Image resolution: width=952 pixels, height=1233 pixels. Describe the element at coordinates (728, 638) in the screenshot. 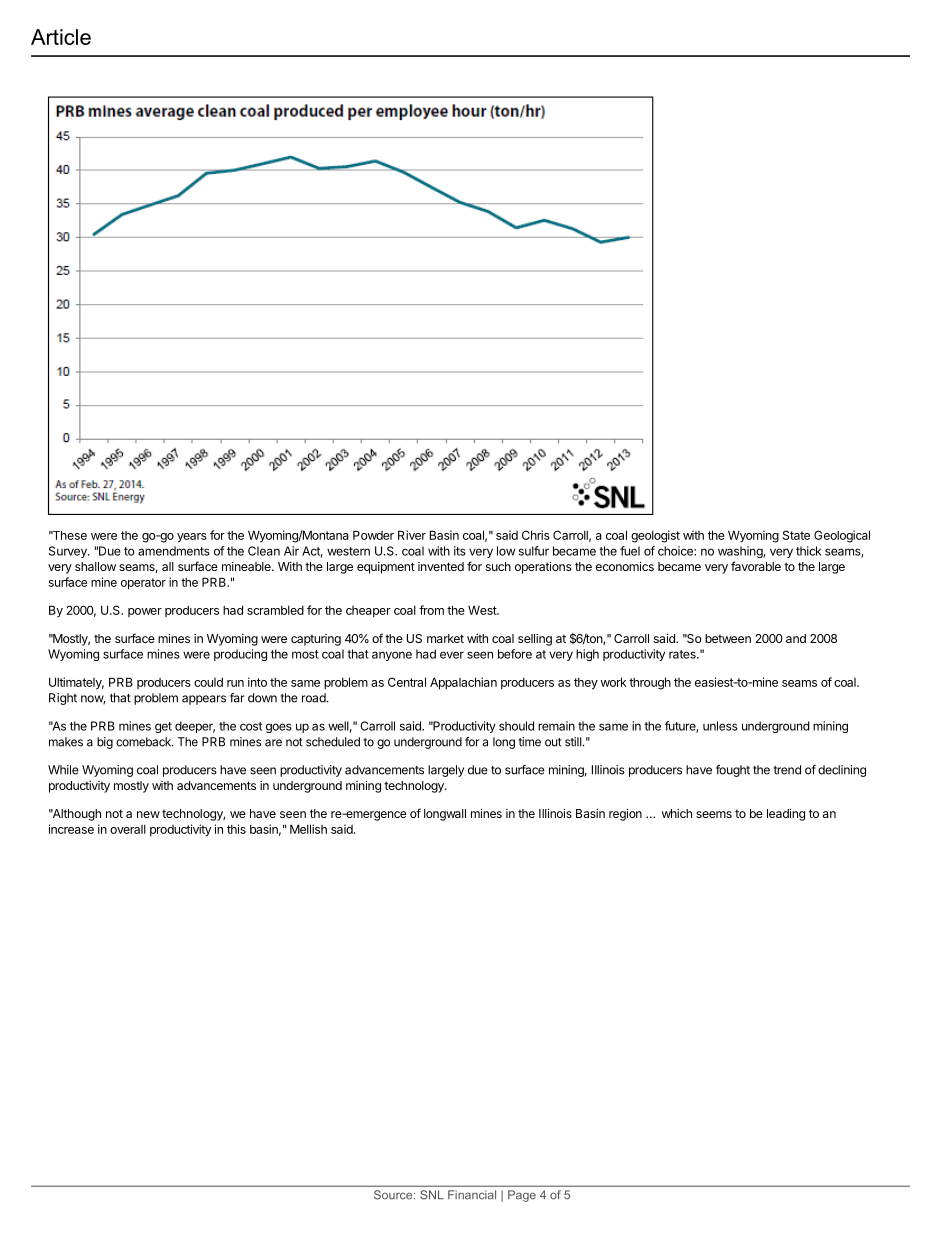

I see `between` at that location.
